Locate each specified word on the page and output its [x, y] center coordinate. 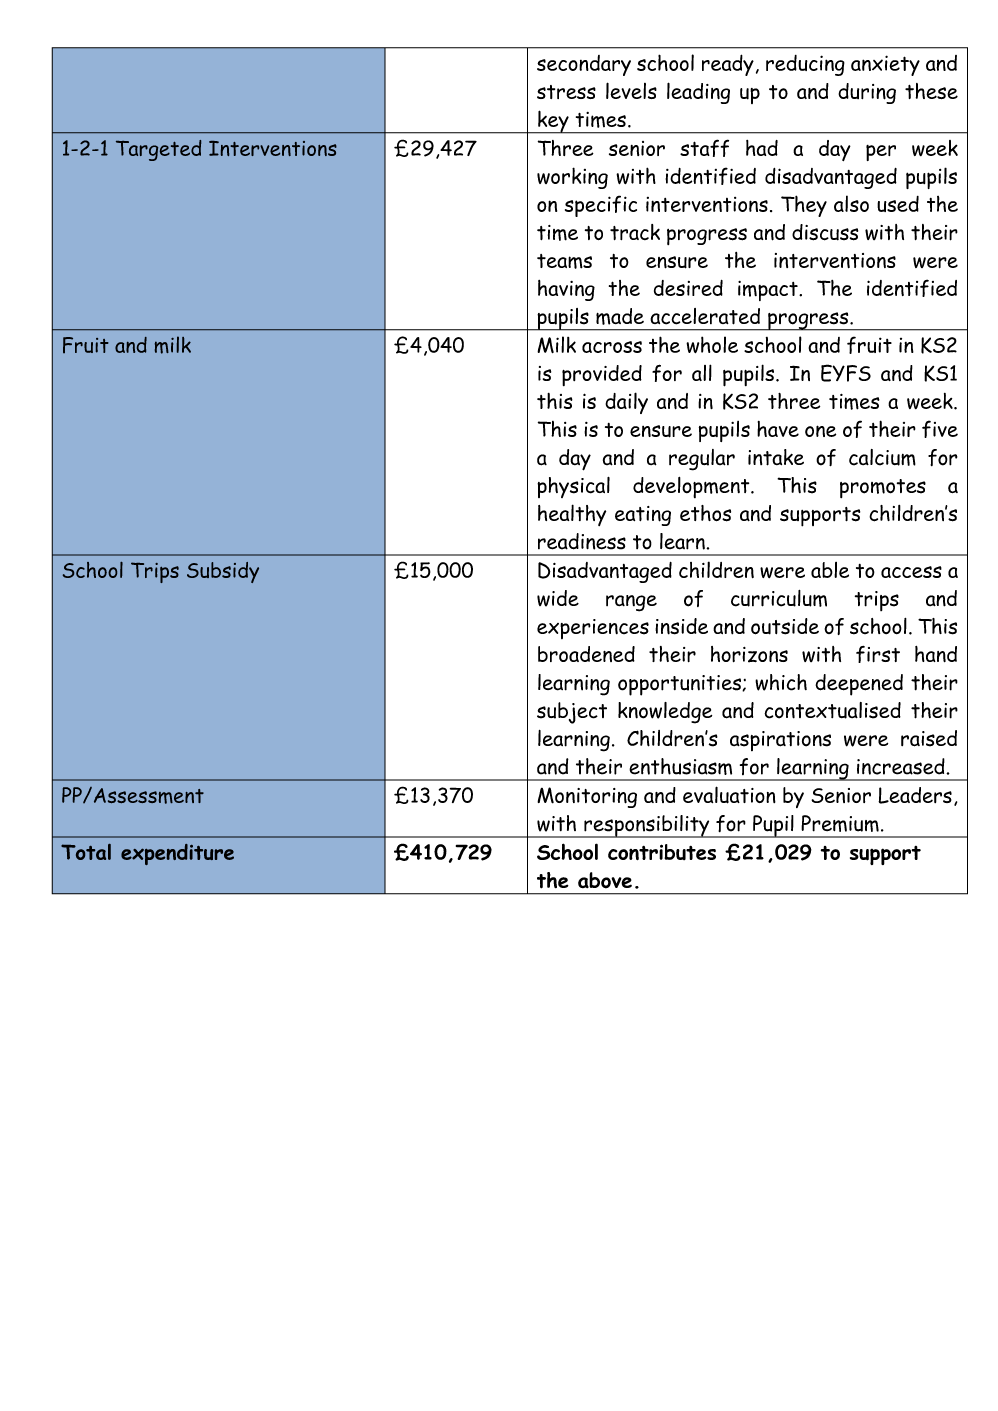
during [867, 93]
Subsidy [223, 572]
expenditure [177, 854]
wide [558, 598]
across [612, 347]
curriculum [779, 598]
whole [712, 344]
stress [566, 92]
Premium [840, 823]
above [605, 880]
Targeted [158, 150]
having [566, 290]
